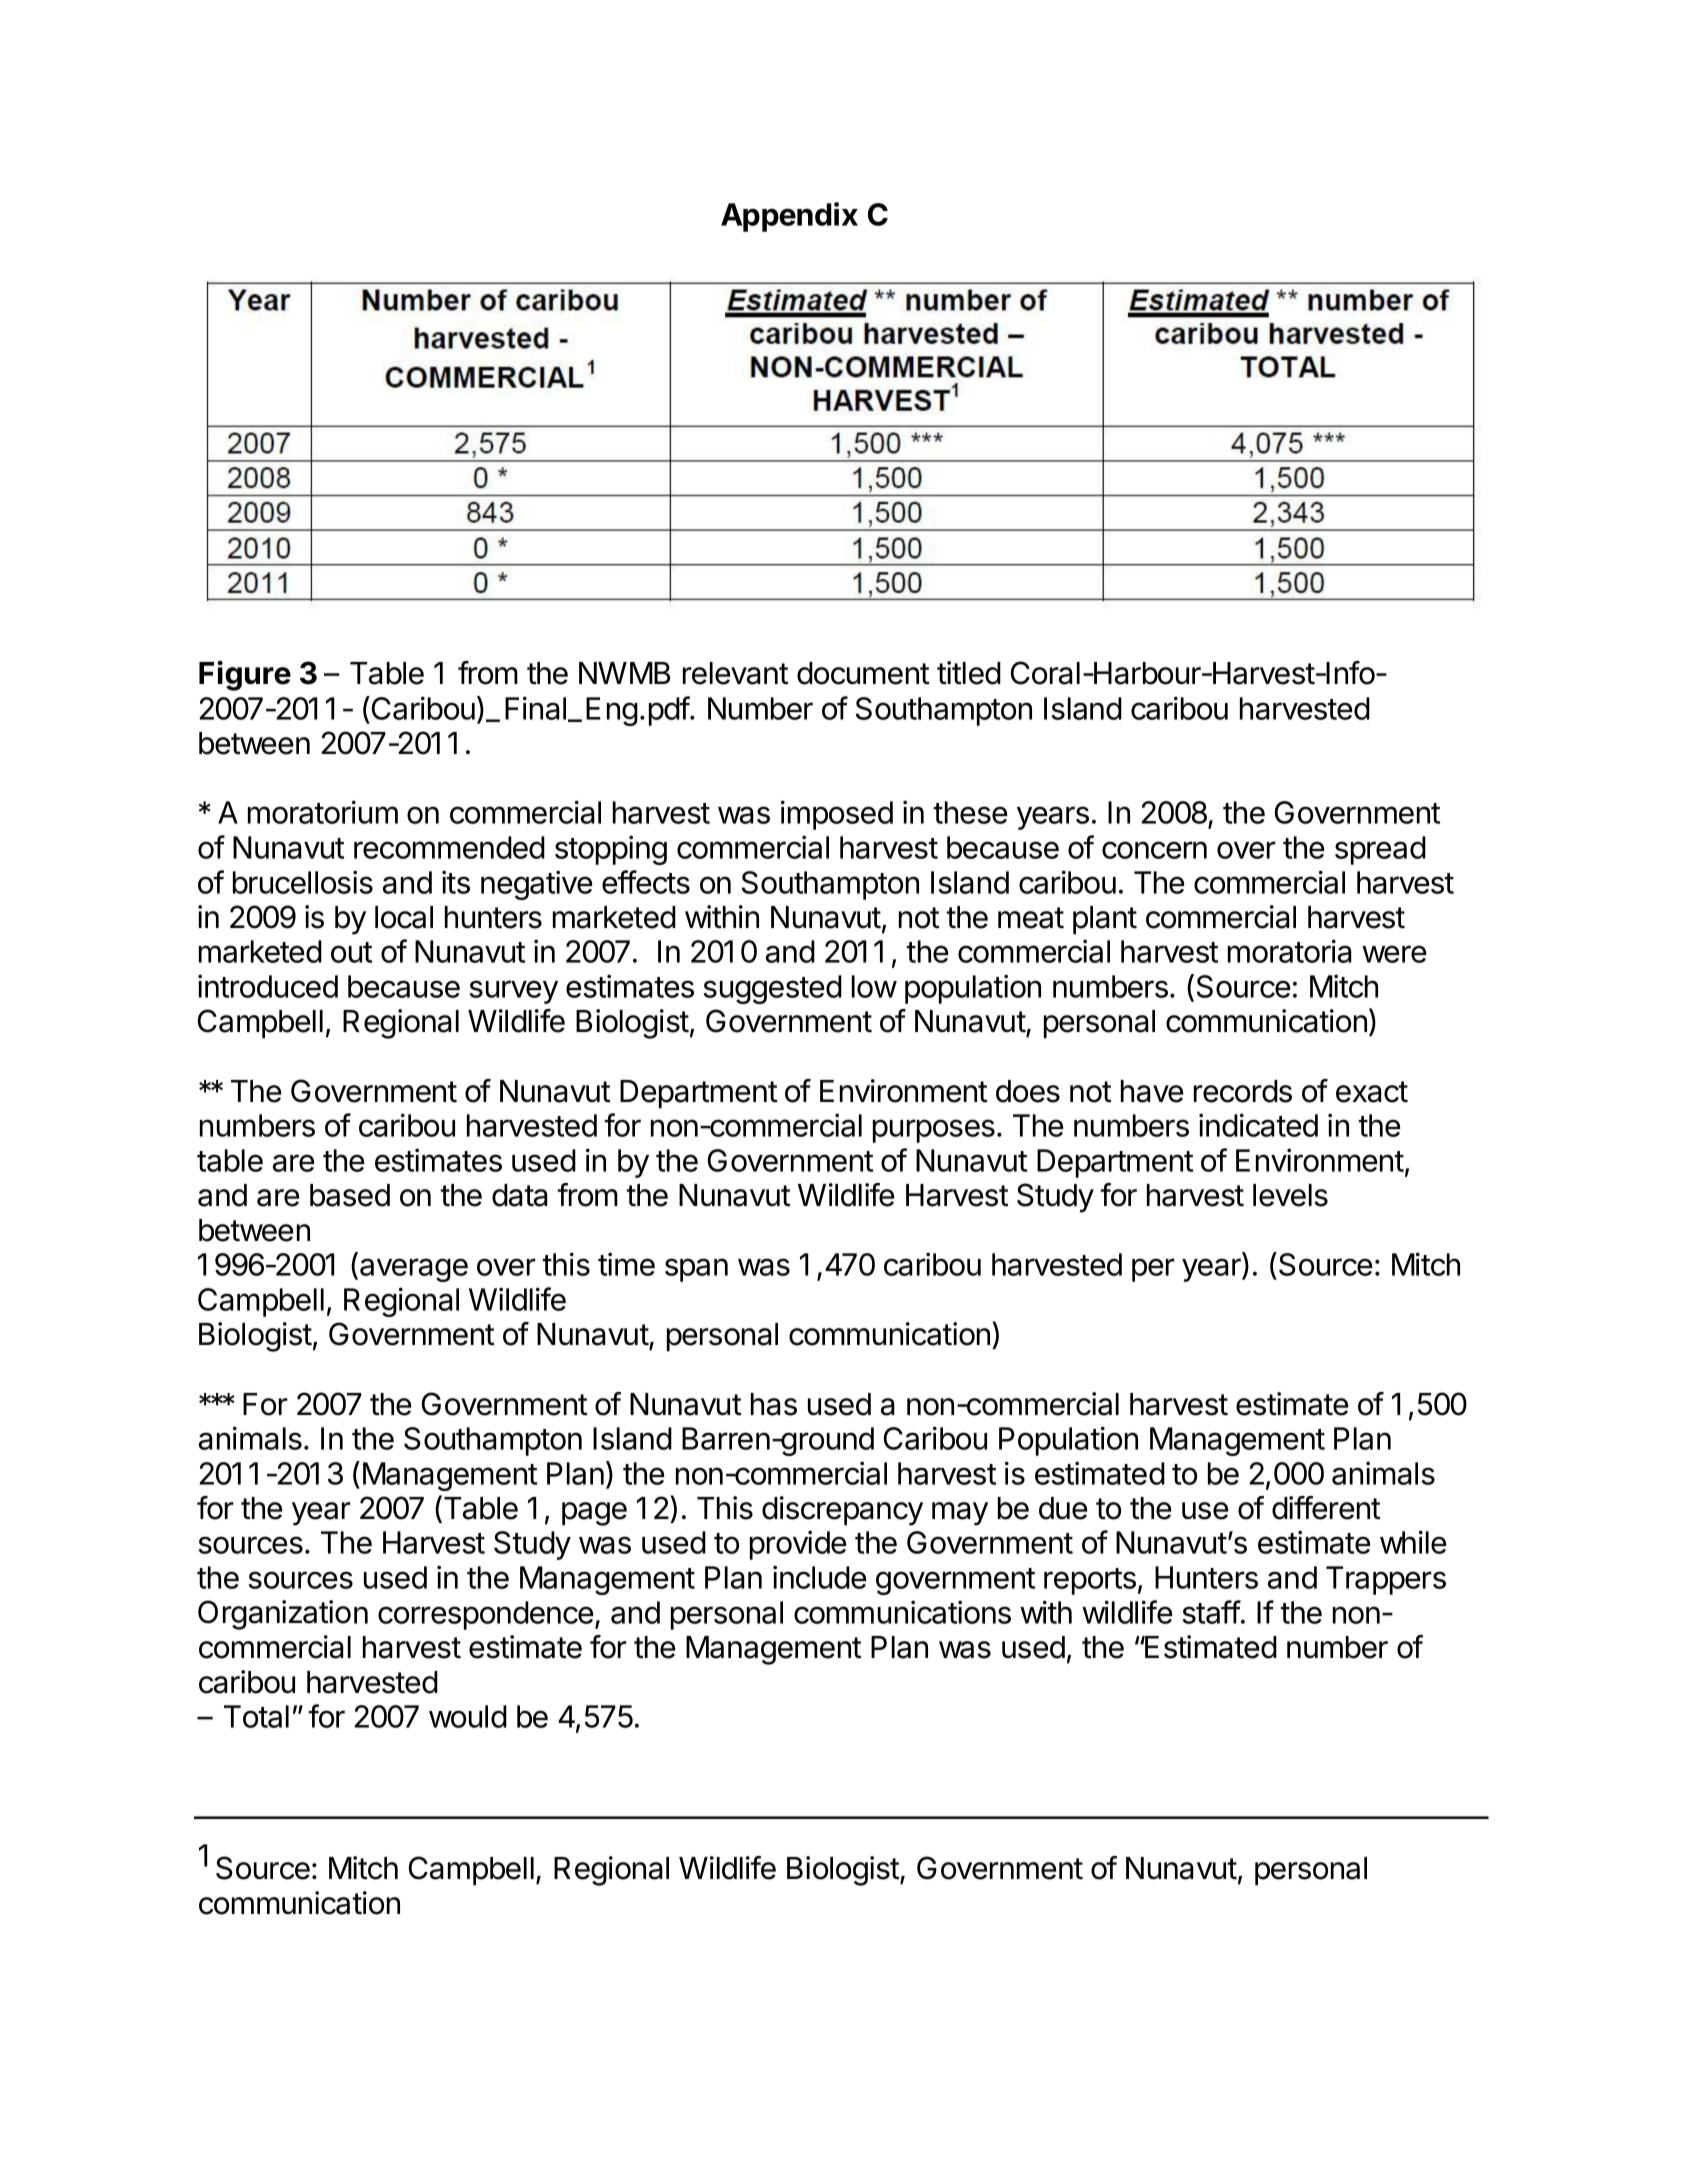  Describe the element at coordinates (969, 673) in the page. I see `titled` at that location.
